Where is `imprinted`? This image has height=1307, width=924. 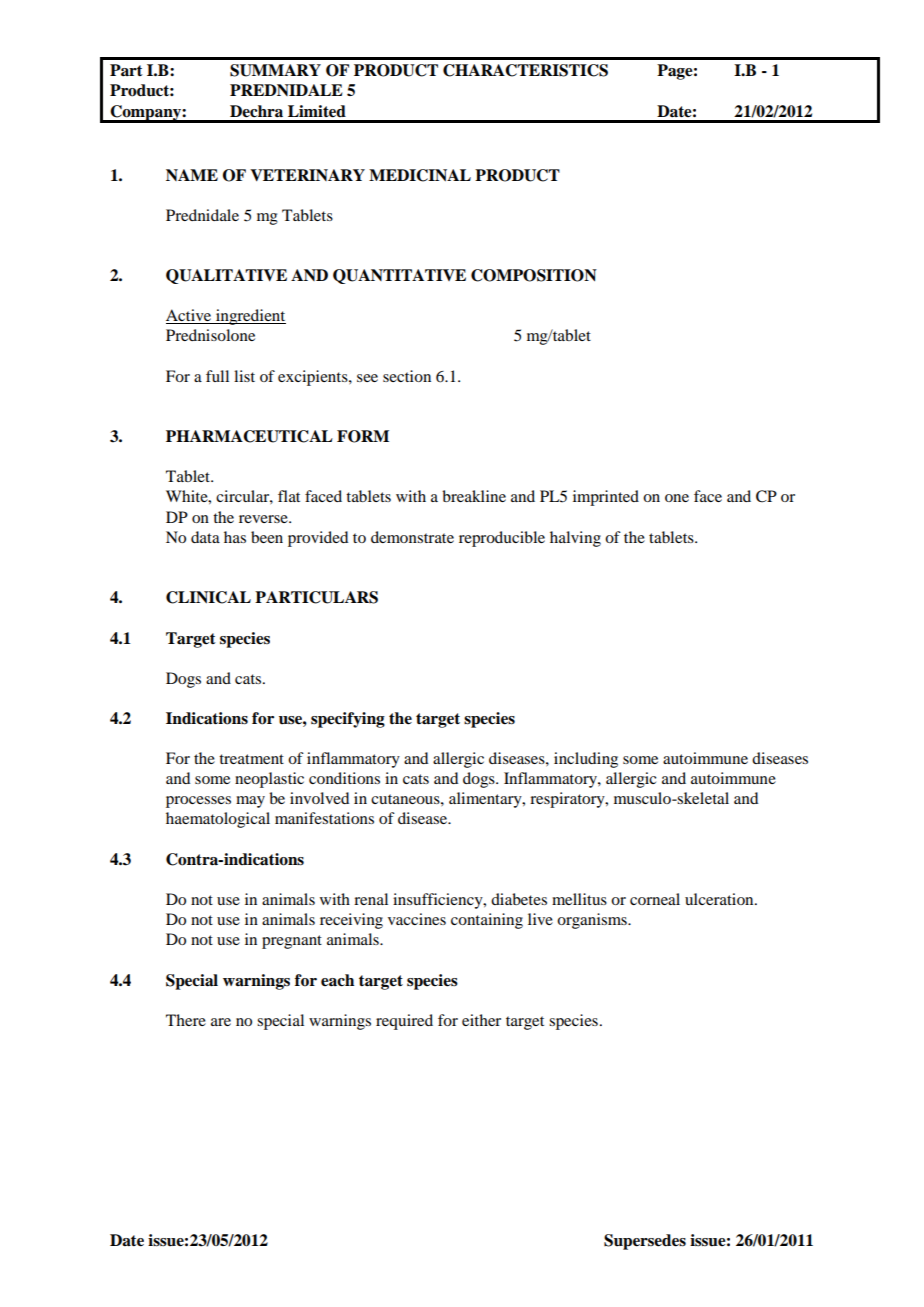
imprinted is located at coordinates (606, 498).
